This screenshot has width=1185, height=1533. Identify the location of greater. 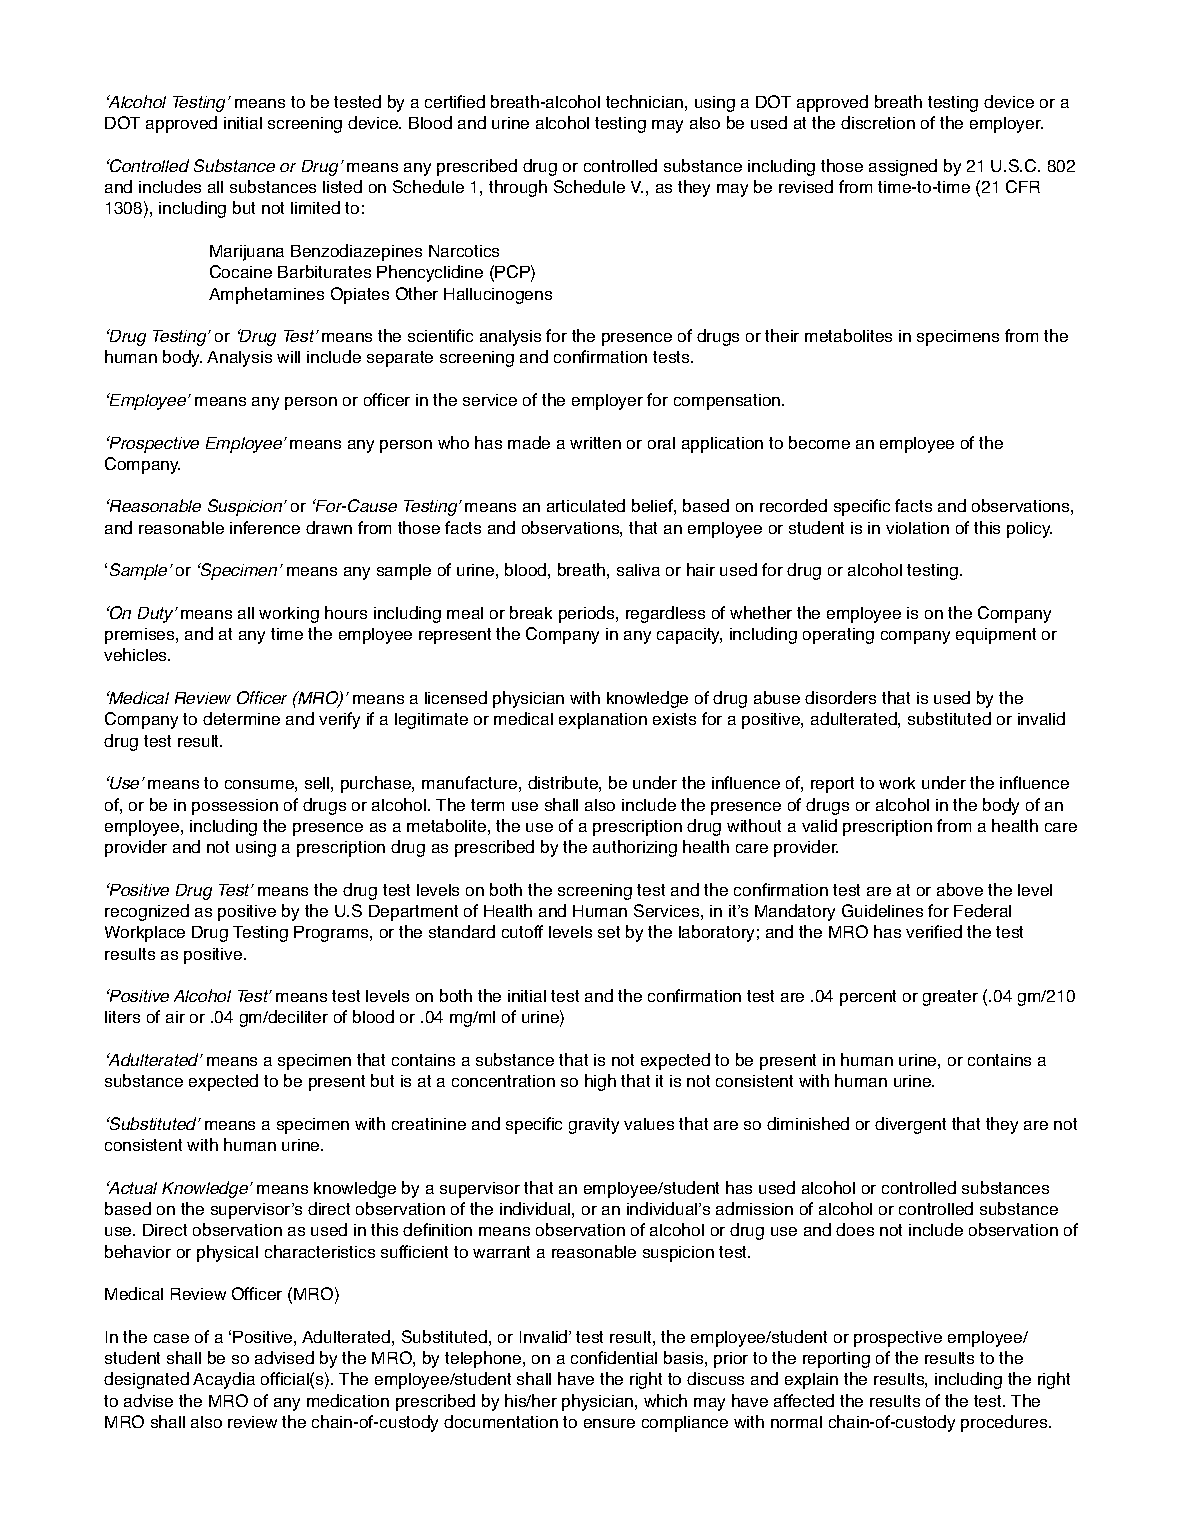
(950, 998).
